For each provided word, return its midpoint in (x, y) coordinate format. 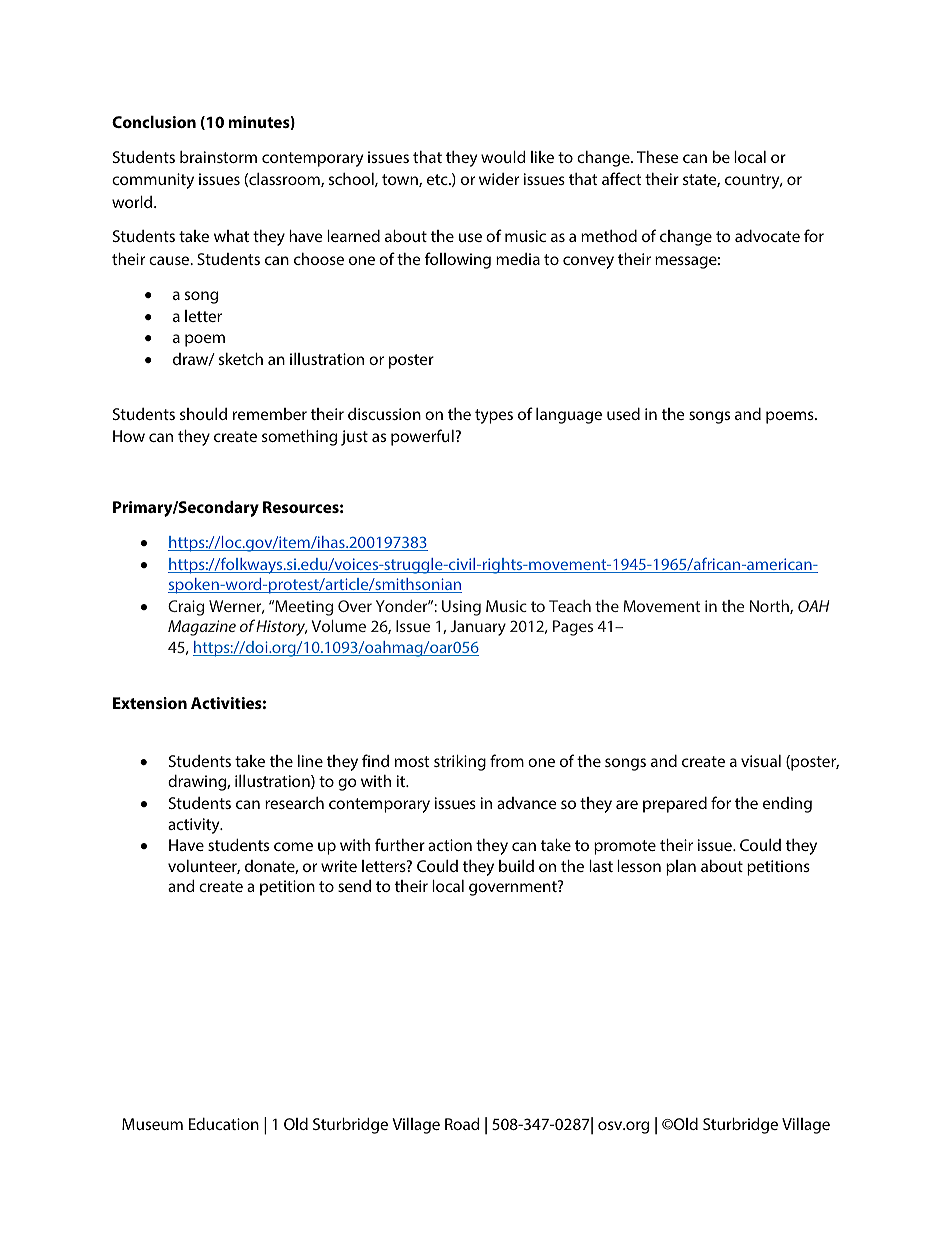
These (658, 157)
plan (681, 868)
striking (460, 763)
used (623, 414)
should (203, 414)
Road (462, 1124)
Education (224, 1124)
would (503, 157)
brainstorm (218, 157)
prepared (675, 805)
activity (195, 826)
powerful (422, 437)
